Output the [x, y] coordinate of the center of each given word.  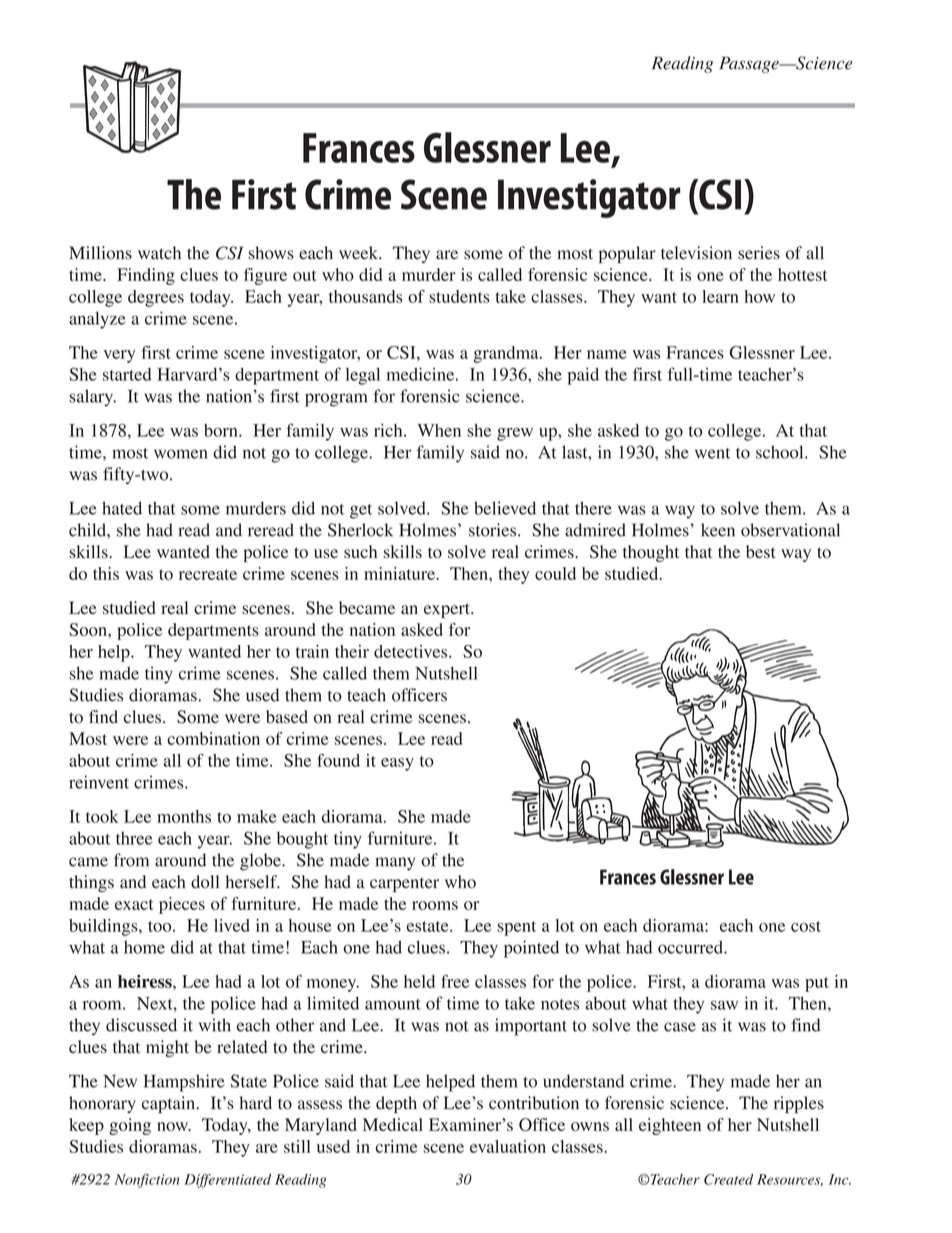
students [459, 296]
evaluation [508, 1146]
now [173, 1126]
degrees [156, 298]
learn [720, 296]
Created [728, 1179]
